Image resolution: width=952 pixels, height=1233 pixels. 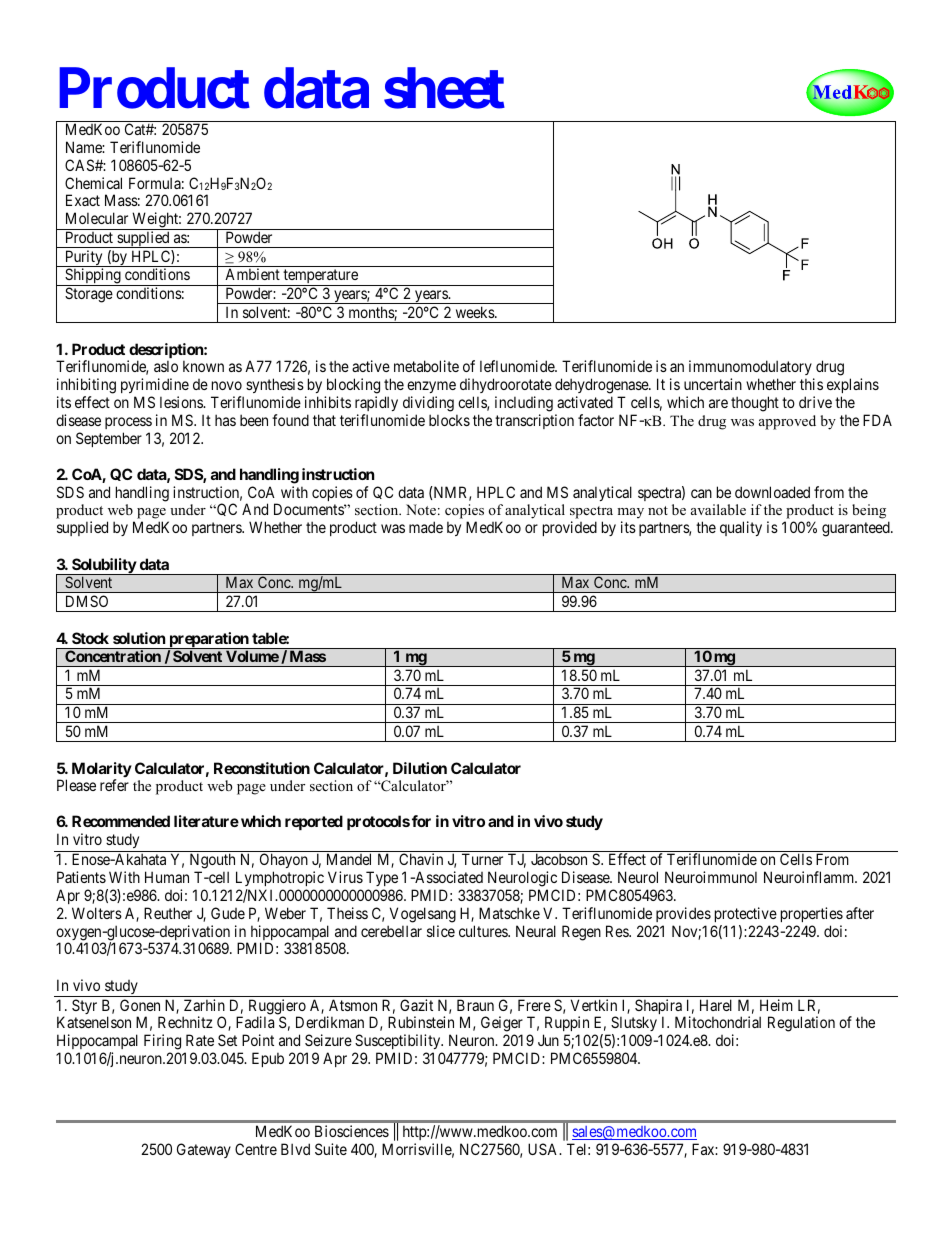 I want to click on Chemical, so click(x=93, y=183).
